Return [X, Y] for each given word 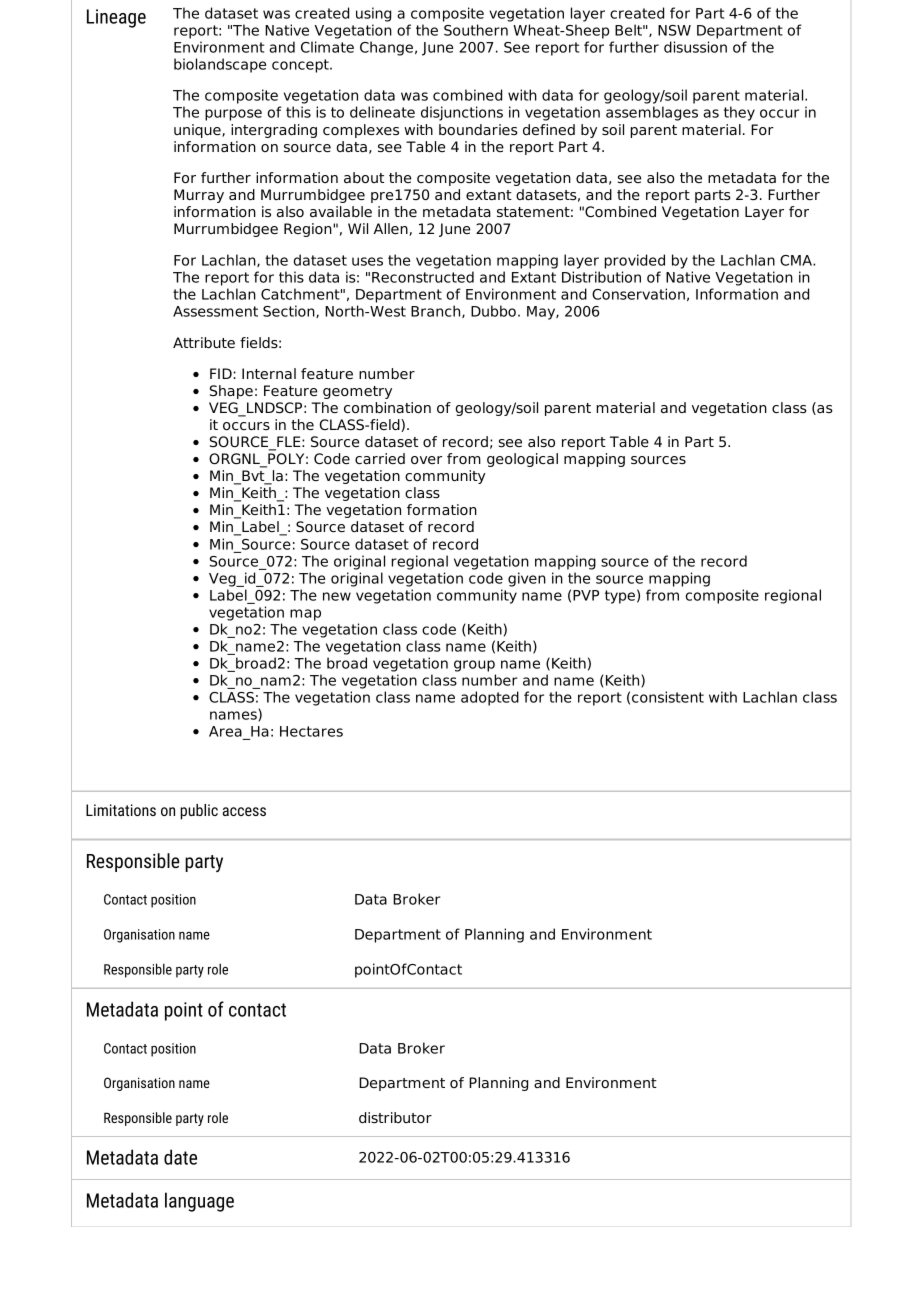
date [180, 1157]
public [199, 812]
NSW [674, 30]
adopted [490, 698]
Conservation [638, 294]
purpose [233, 115]
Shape [231, 392]
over [426, 460]
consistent [668, 697]
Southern [476, 30]
